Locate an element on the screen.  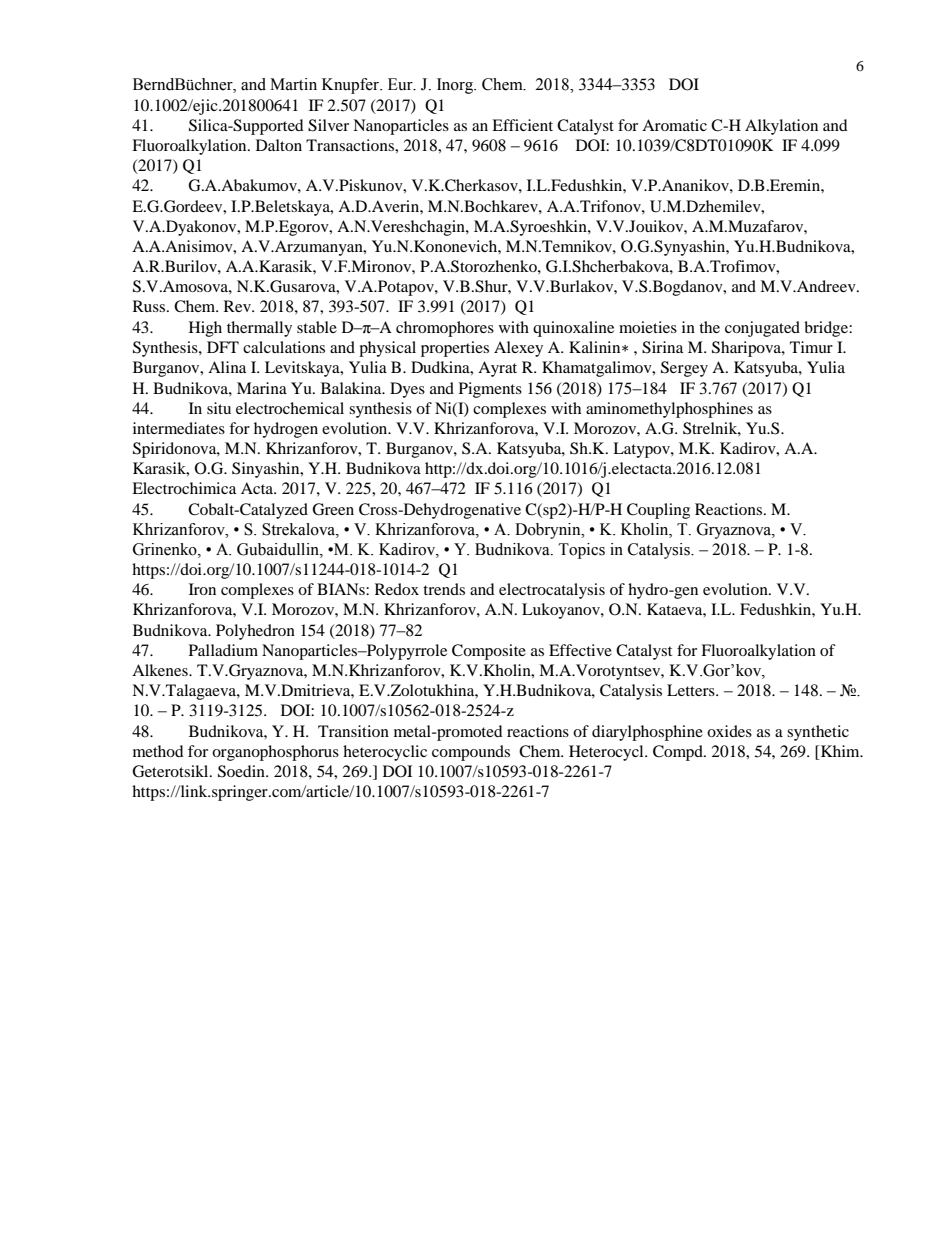
Efficient is located at coordinates (522, 125).
